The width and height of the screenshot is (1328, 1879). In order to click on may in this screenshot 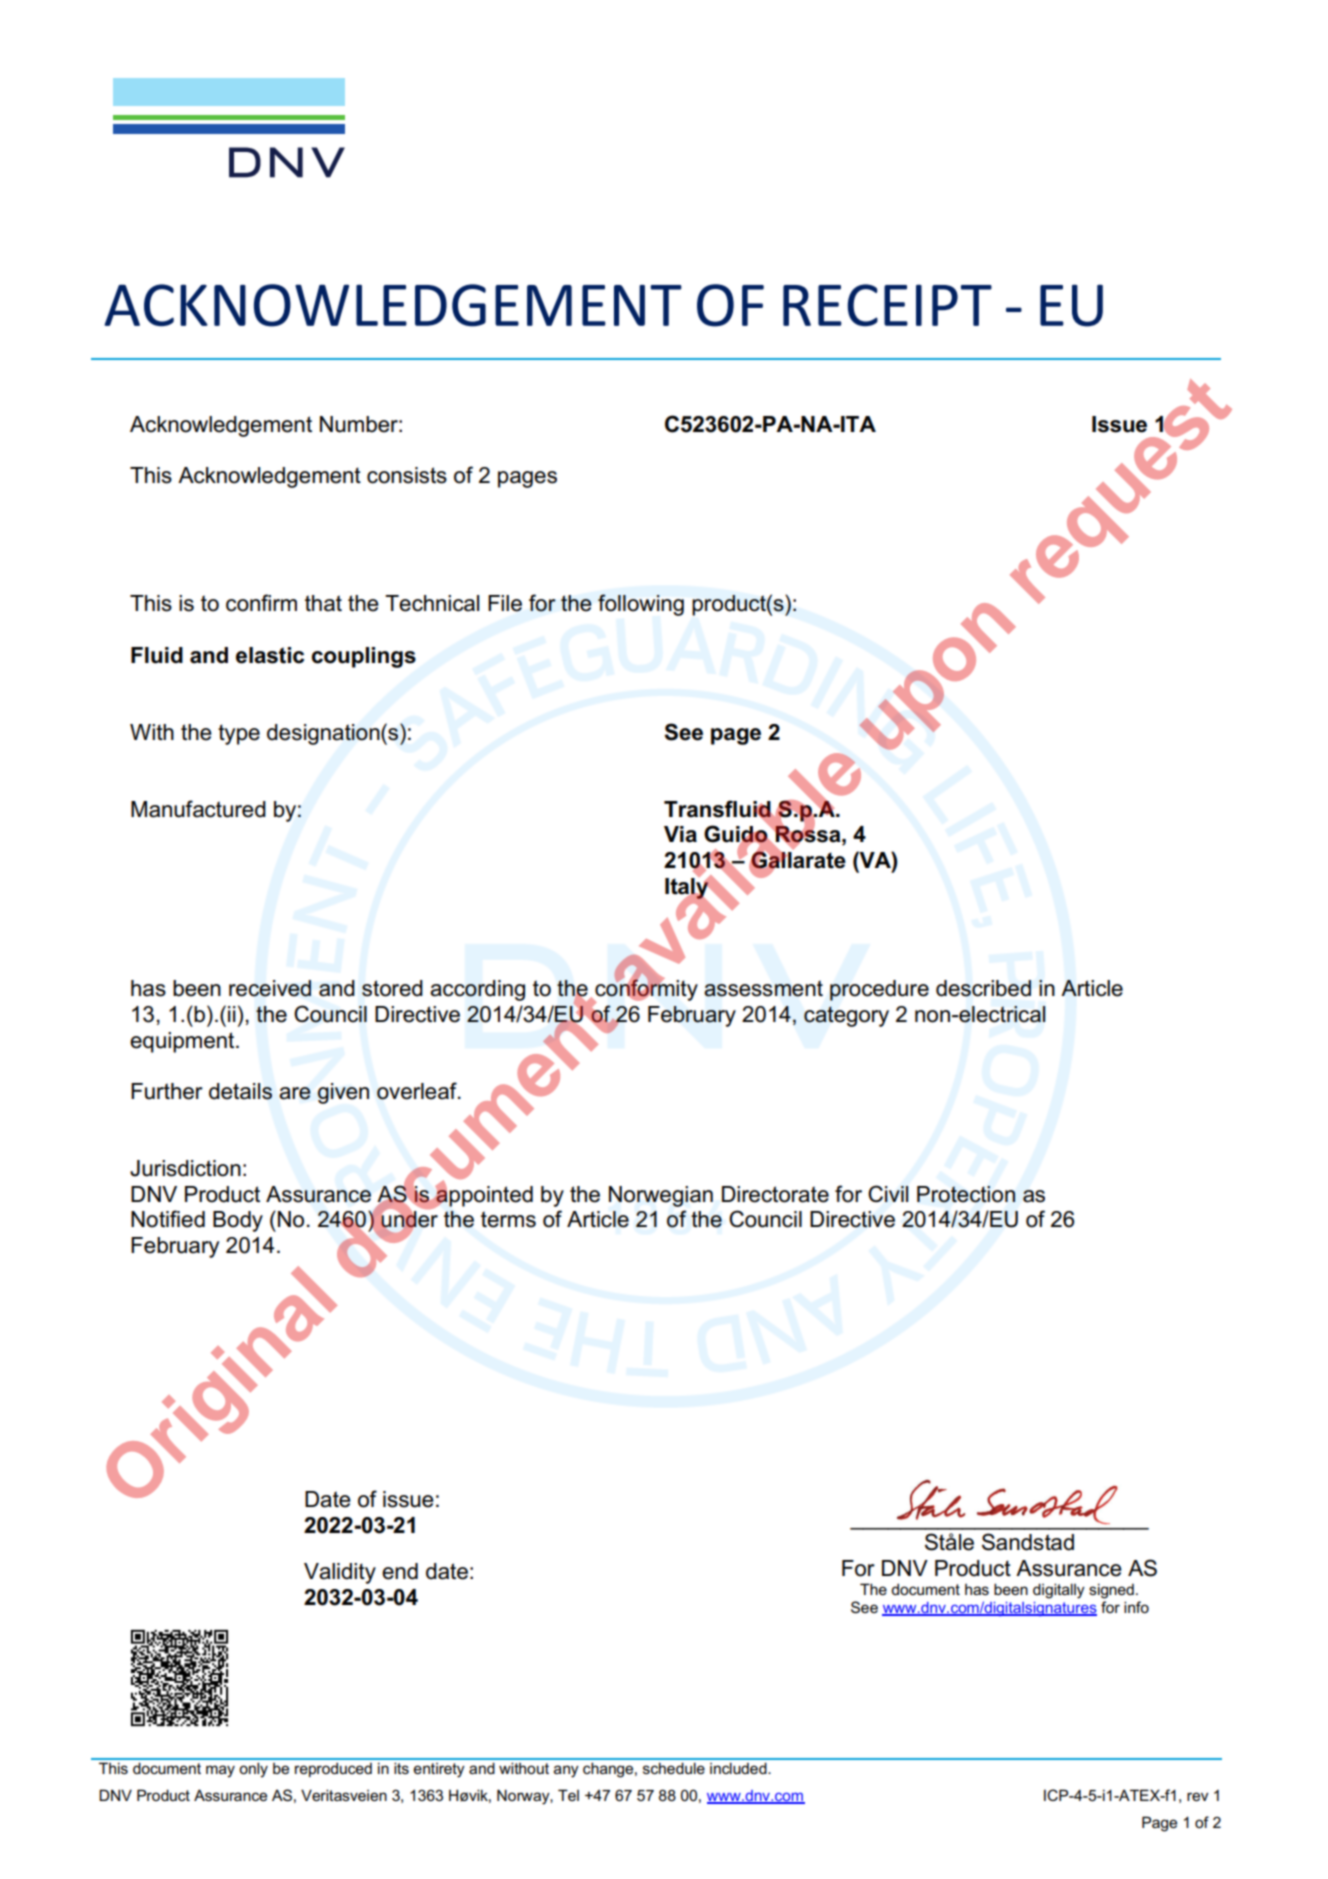, I will do `click(220, 1771)`.
